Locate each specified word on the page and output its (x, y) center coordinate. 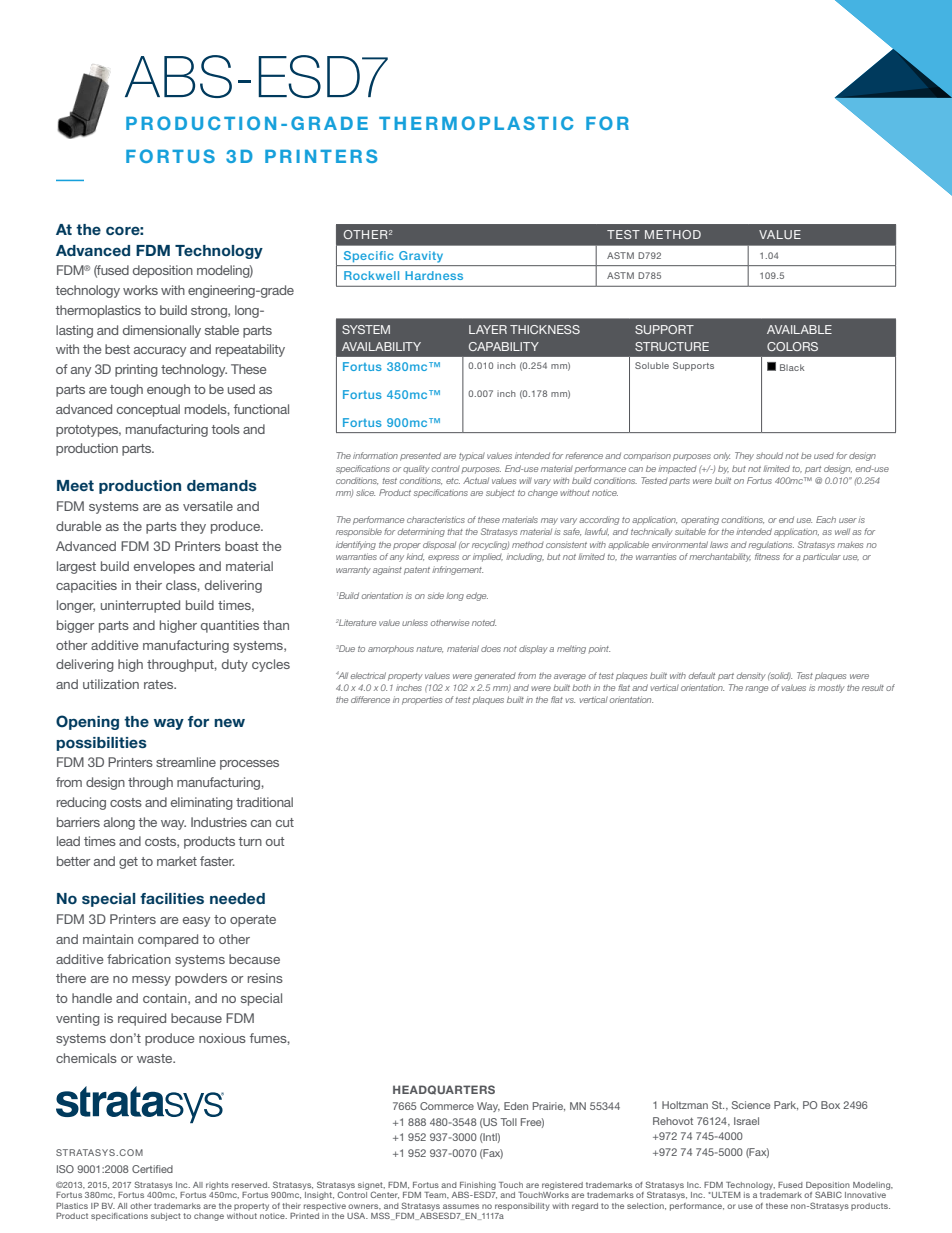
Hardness (434, 275)
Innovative (865, 1195)
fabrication (139, 959)
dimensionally (162, 331)
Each (826, 519)
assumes (461, 1206)
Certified (152, 1169)
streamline (186, 762)
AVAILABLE (799, 329)
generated (495, 677)
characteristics (436, 519)
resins (265, 978)
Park (786, 1105)
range (756, 689)
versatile (208, 506)
